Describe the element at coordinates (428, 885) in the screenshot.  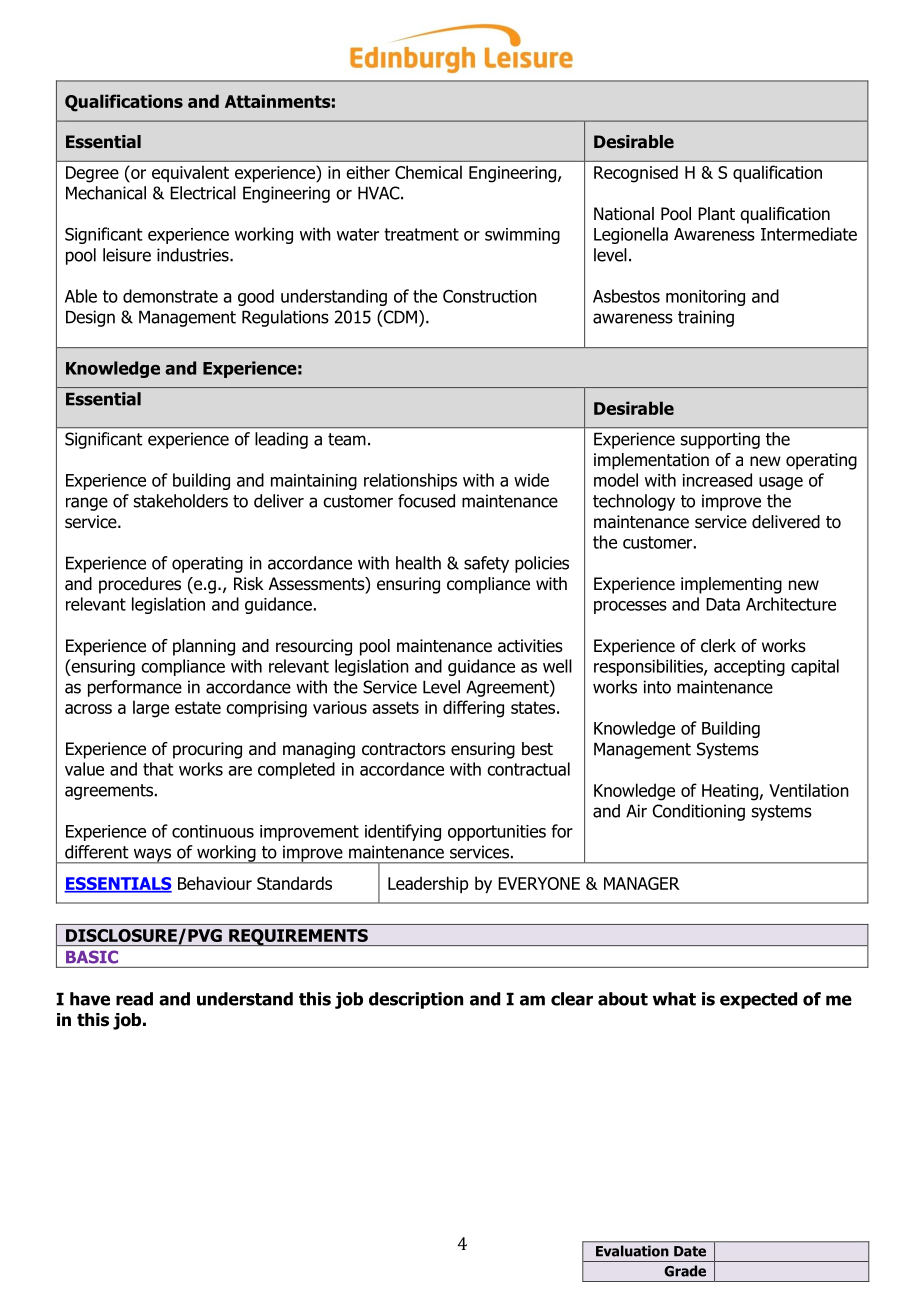
I see `Leadership` at that location.
